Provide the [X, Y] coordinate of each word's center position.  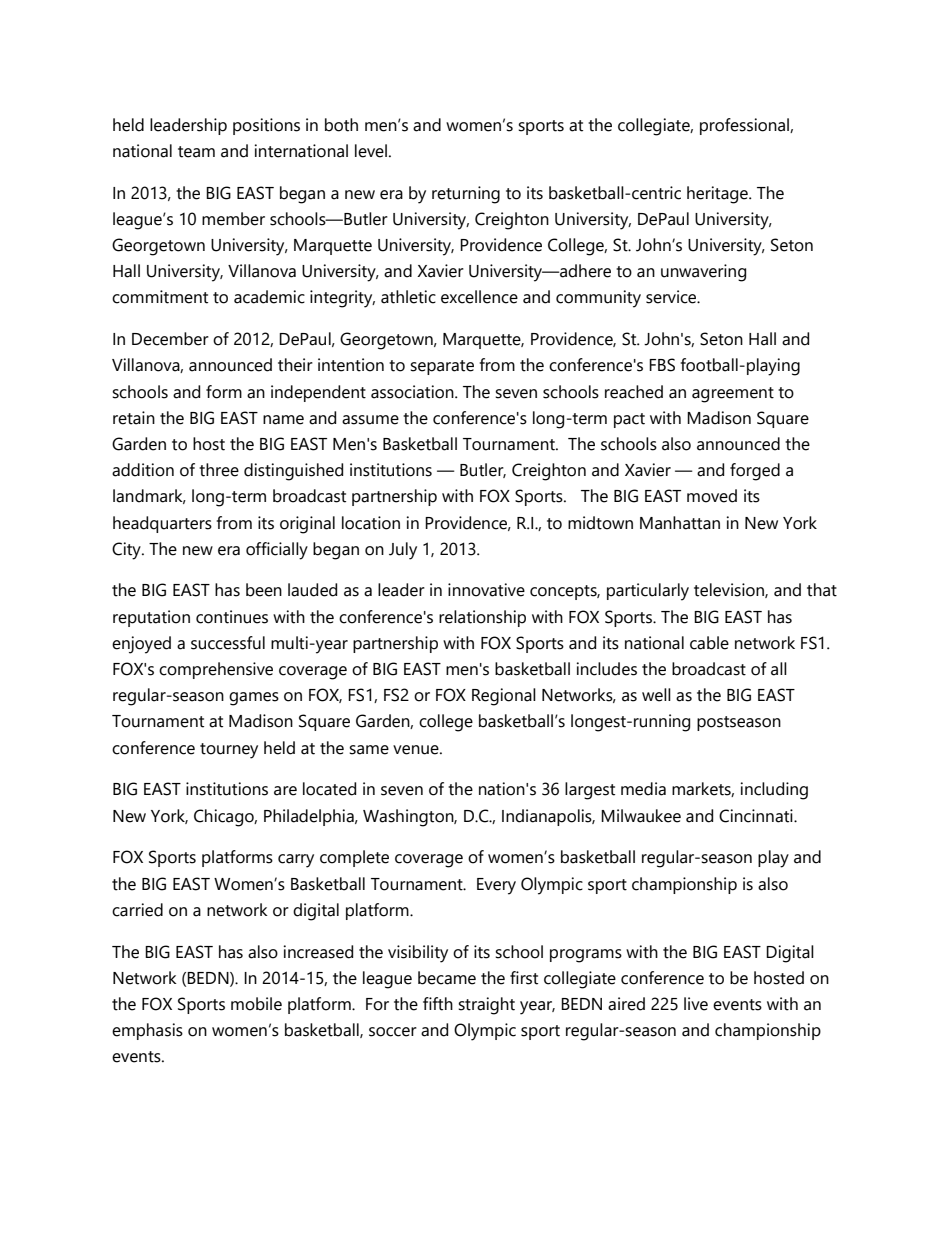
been [264, 590]
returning [466, 195]
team [196, 152]
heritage [718, 195]
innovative [486, 590]
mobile [256, 1004]
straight [486, 1006]
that [822, 590]
